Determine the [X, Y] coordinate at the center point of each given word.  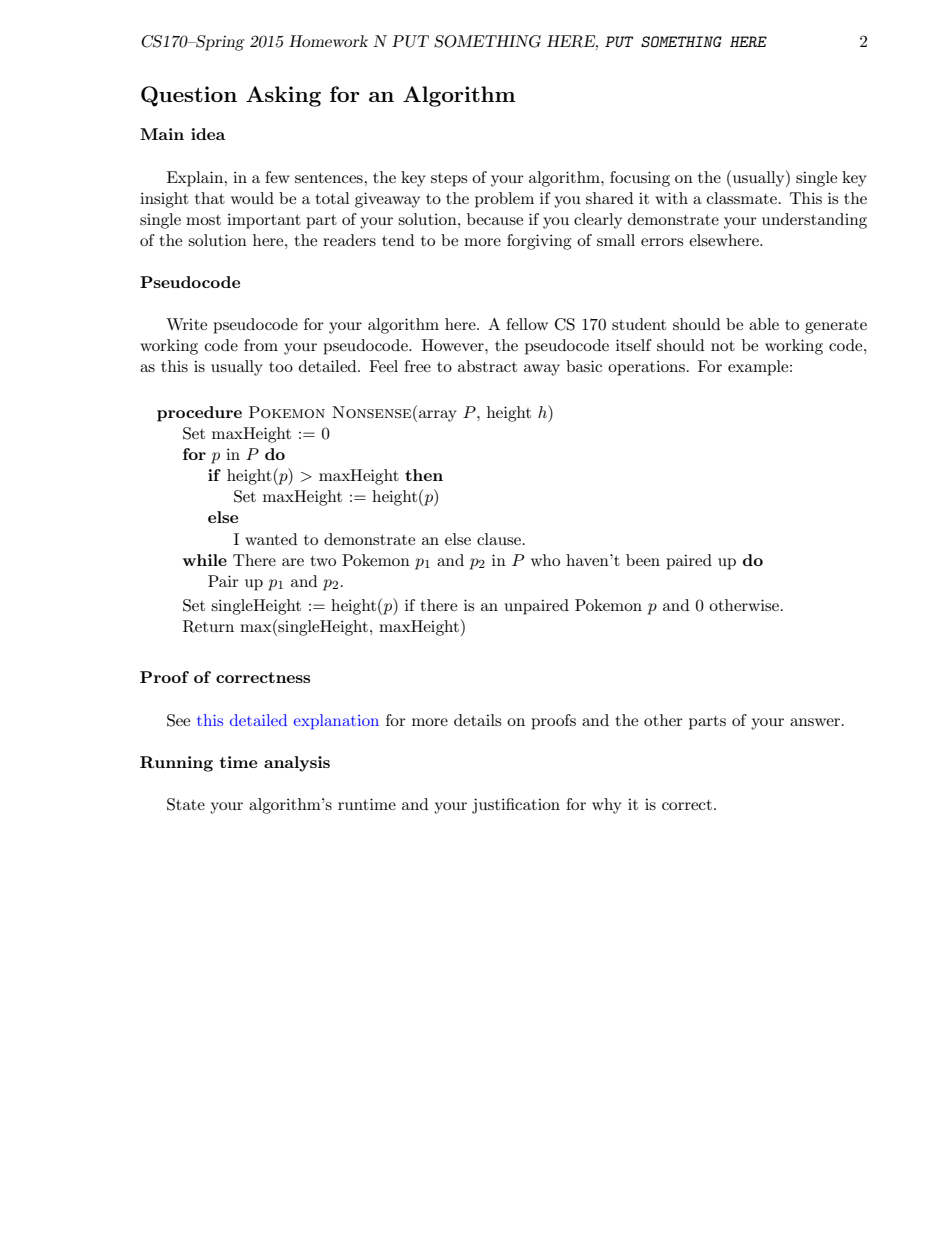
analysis [297, 764]
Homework [328, 41]
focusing [640, 179]
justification [516, 806]
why [607, 806]
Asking [283, 96]
